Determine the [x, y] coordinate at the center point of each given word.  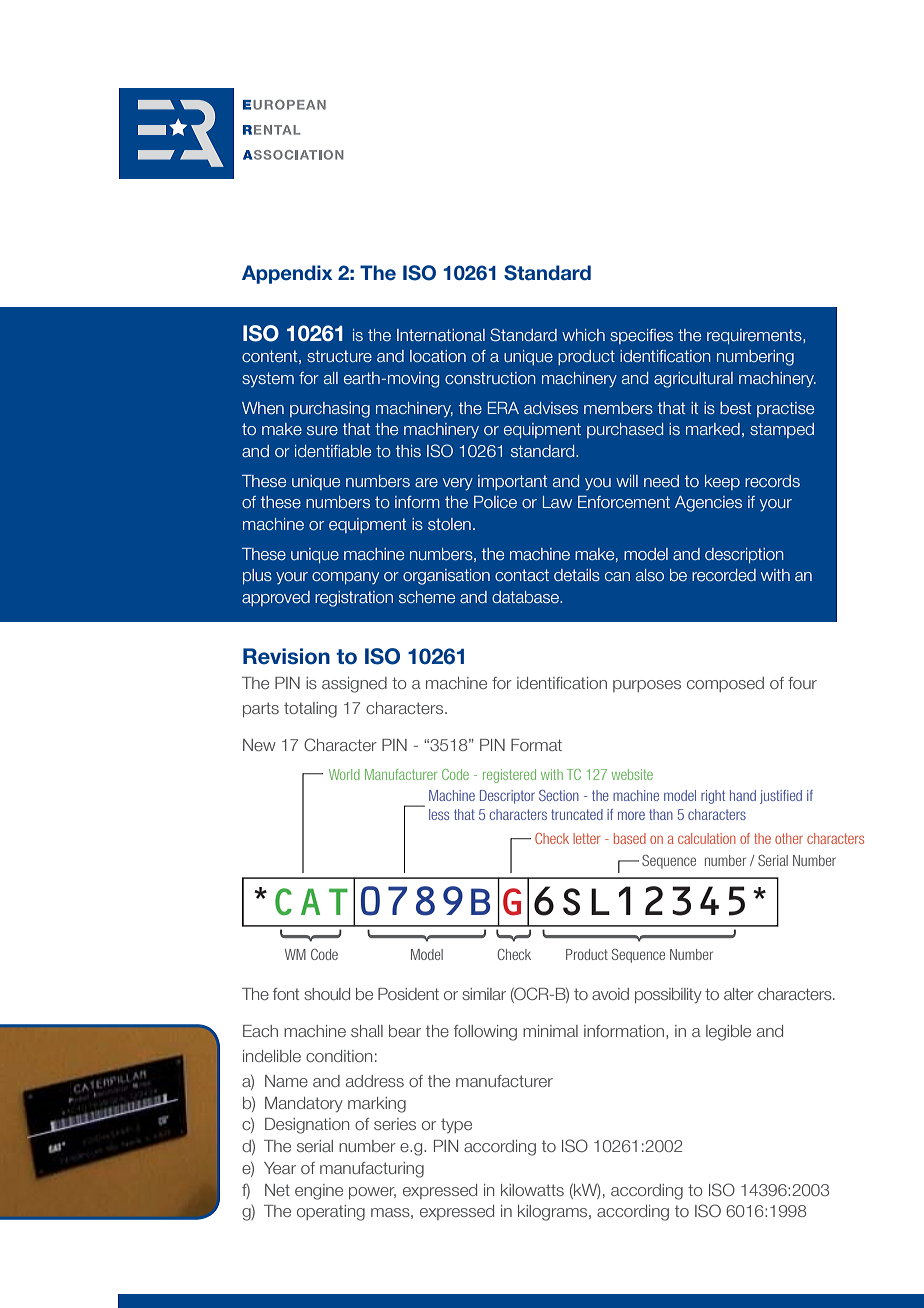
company [345, 578]
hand [743, 795]
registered [509, 776]
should [327, 994]
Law [557, 502]
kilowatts [532, 1190]
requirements [755, 336]
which [583, 335]
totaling [310, 710]
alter [739, 994]
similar [484, 994]
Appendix [287, 274]
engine [319, 1192]
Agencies [708, 504]
